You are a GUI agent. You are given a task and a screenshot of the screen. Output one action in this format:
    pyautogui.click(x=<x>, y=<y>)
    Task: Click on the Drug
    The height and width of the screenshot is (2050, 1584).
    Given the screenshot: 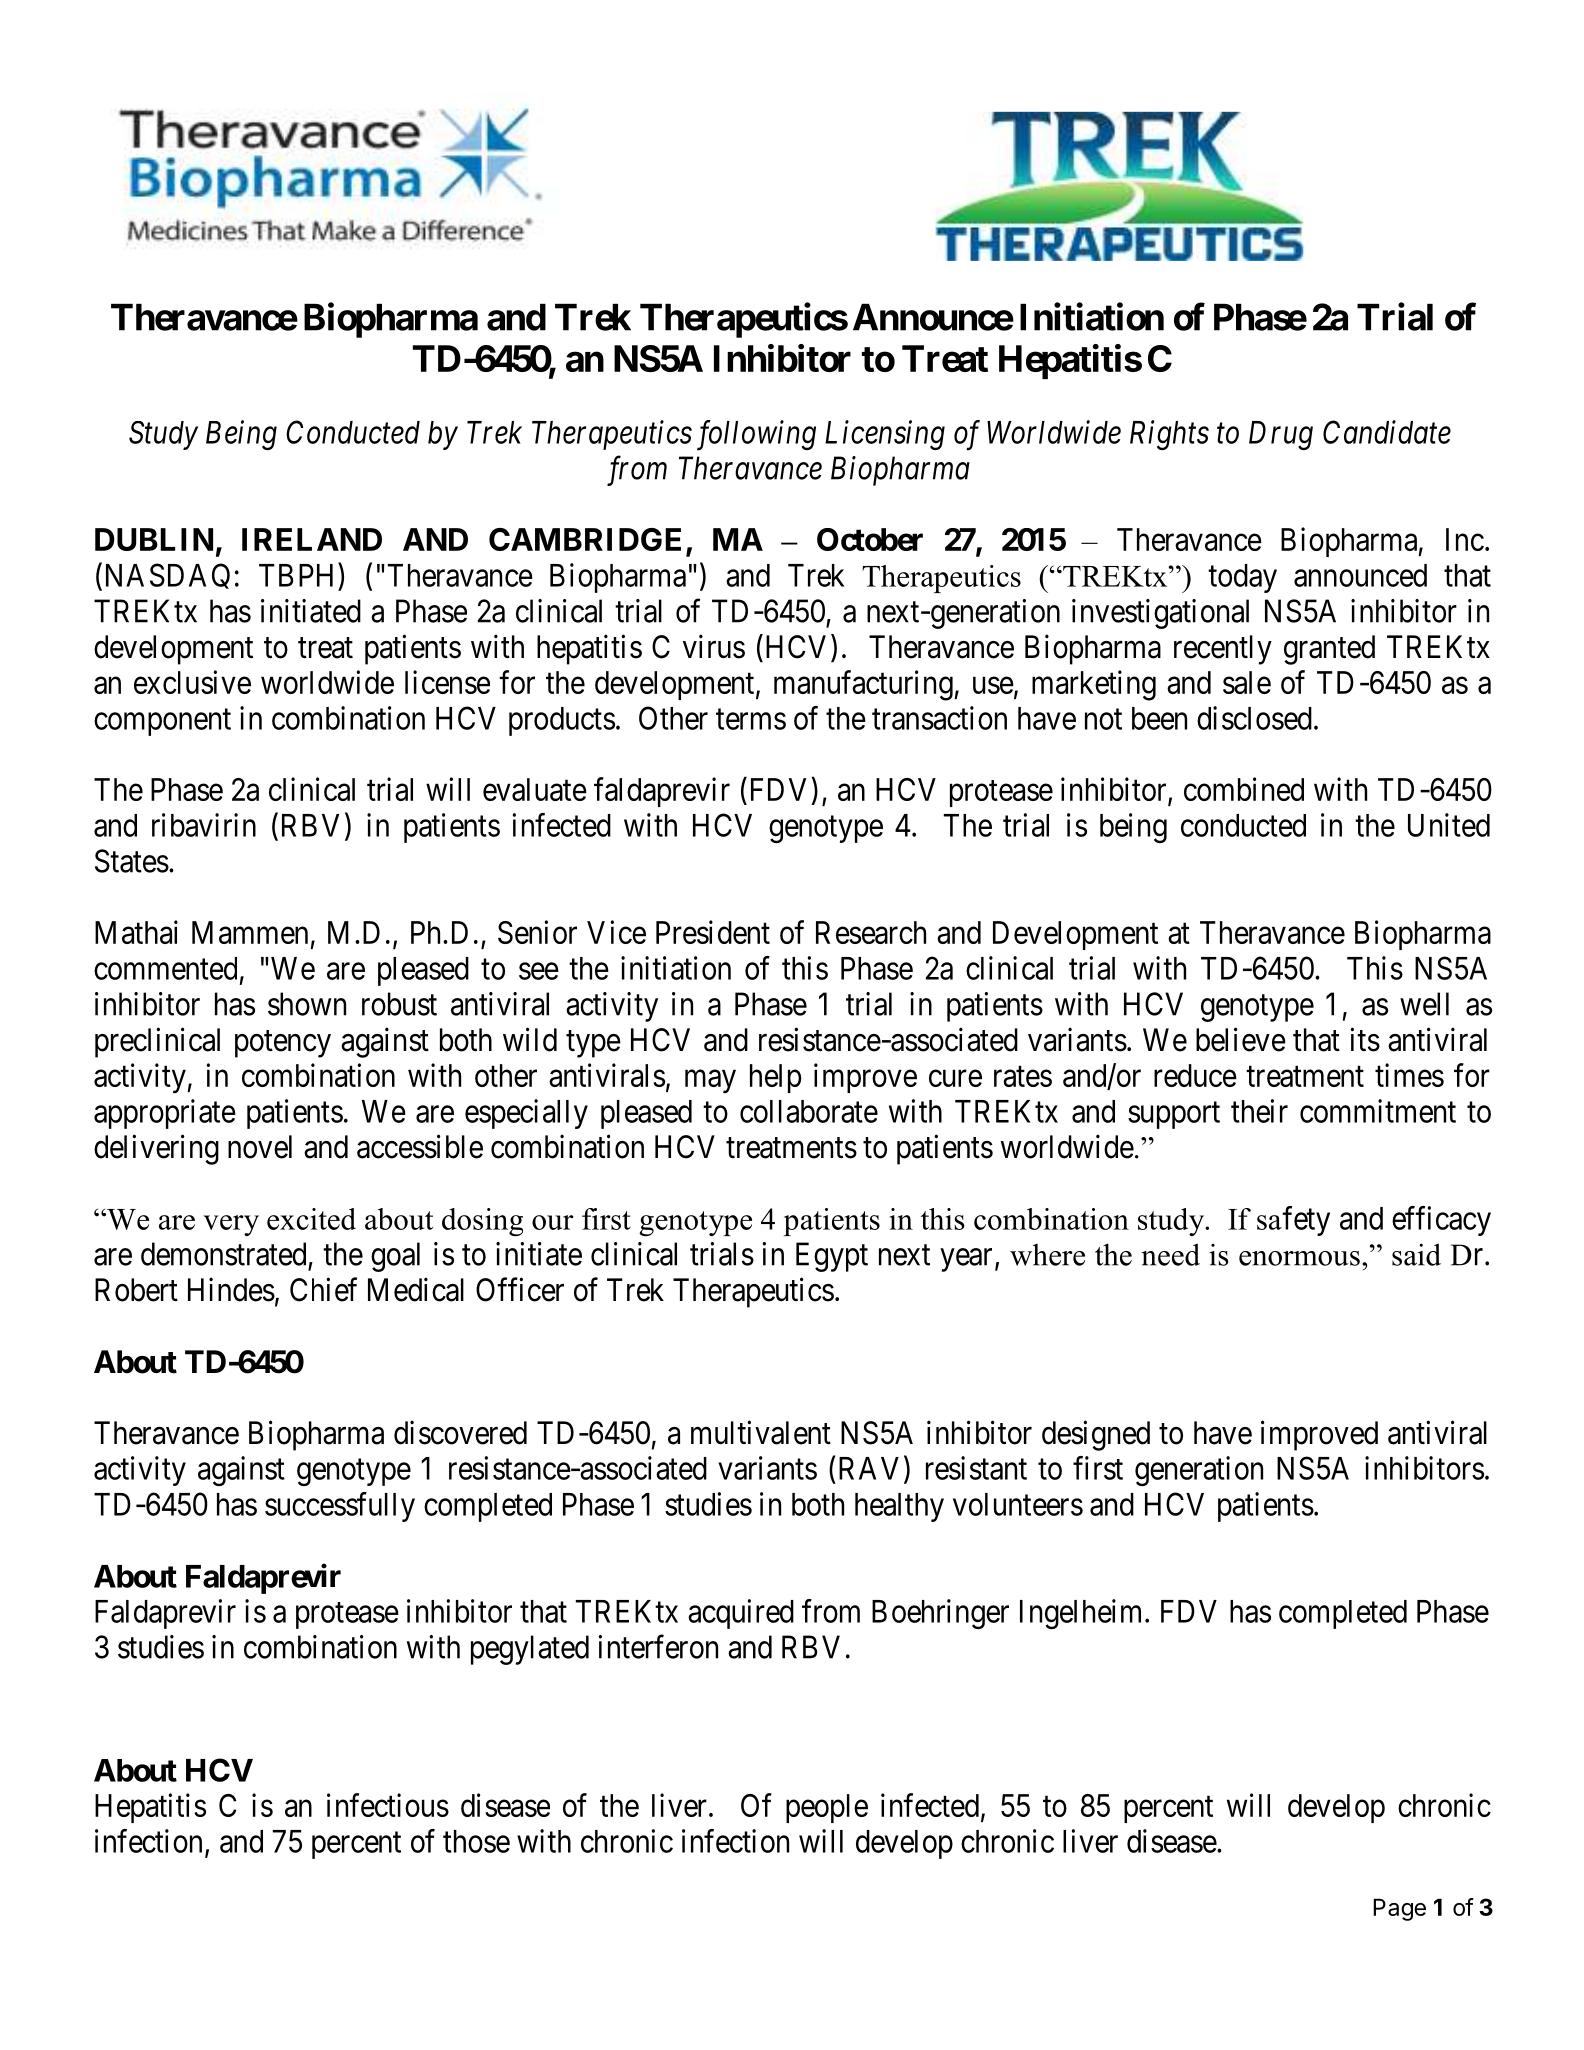 What is the action you would take?
    pyautogui.click(x=1281, y=435)
